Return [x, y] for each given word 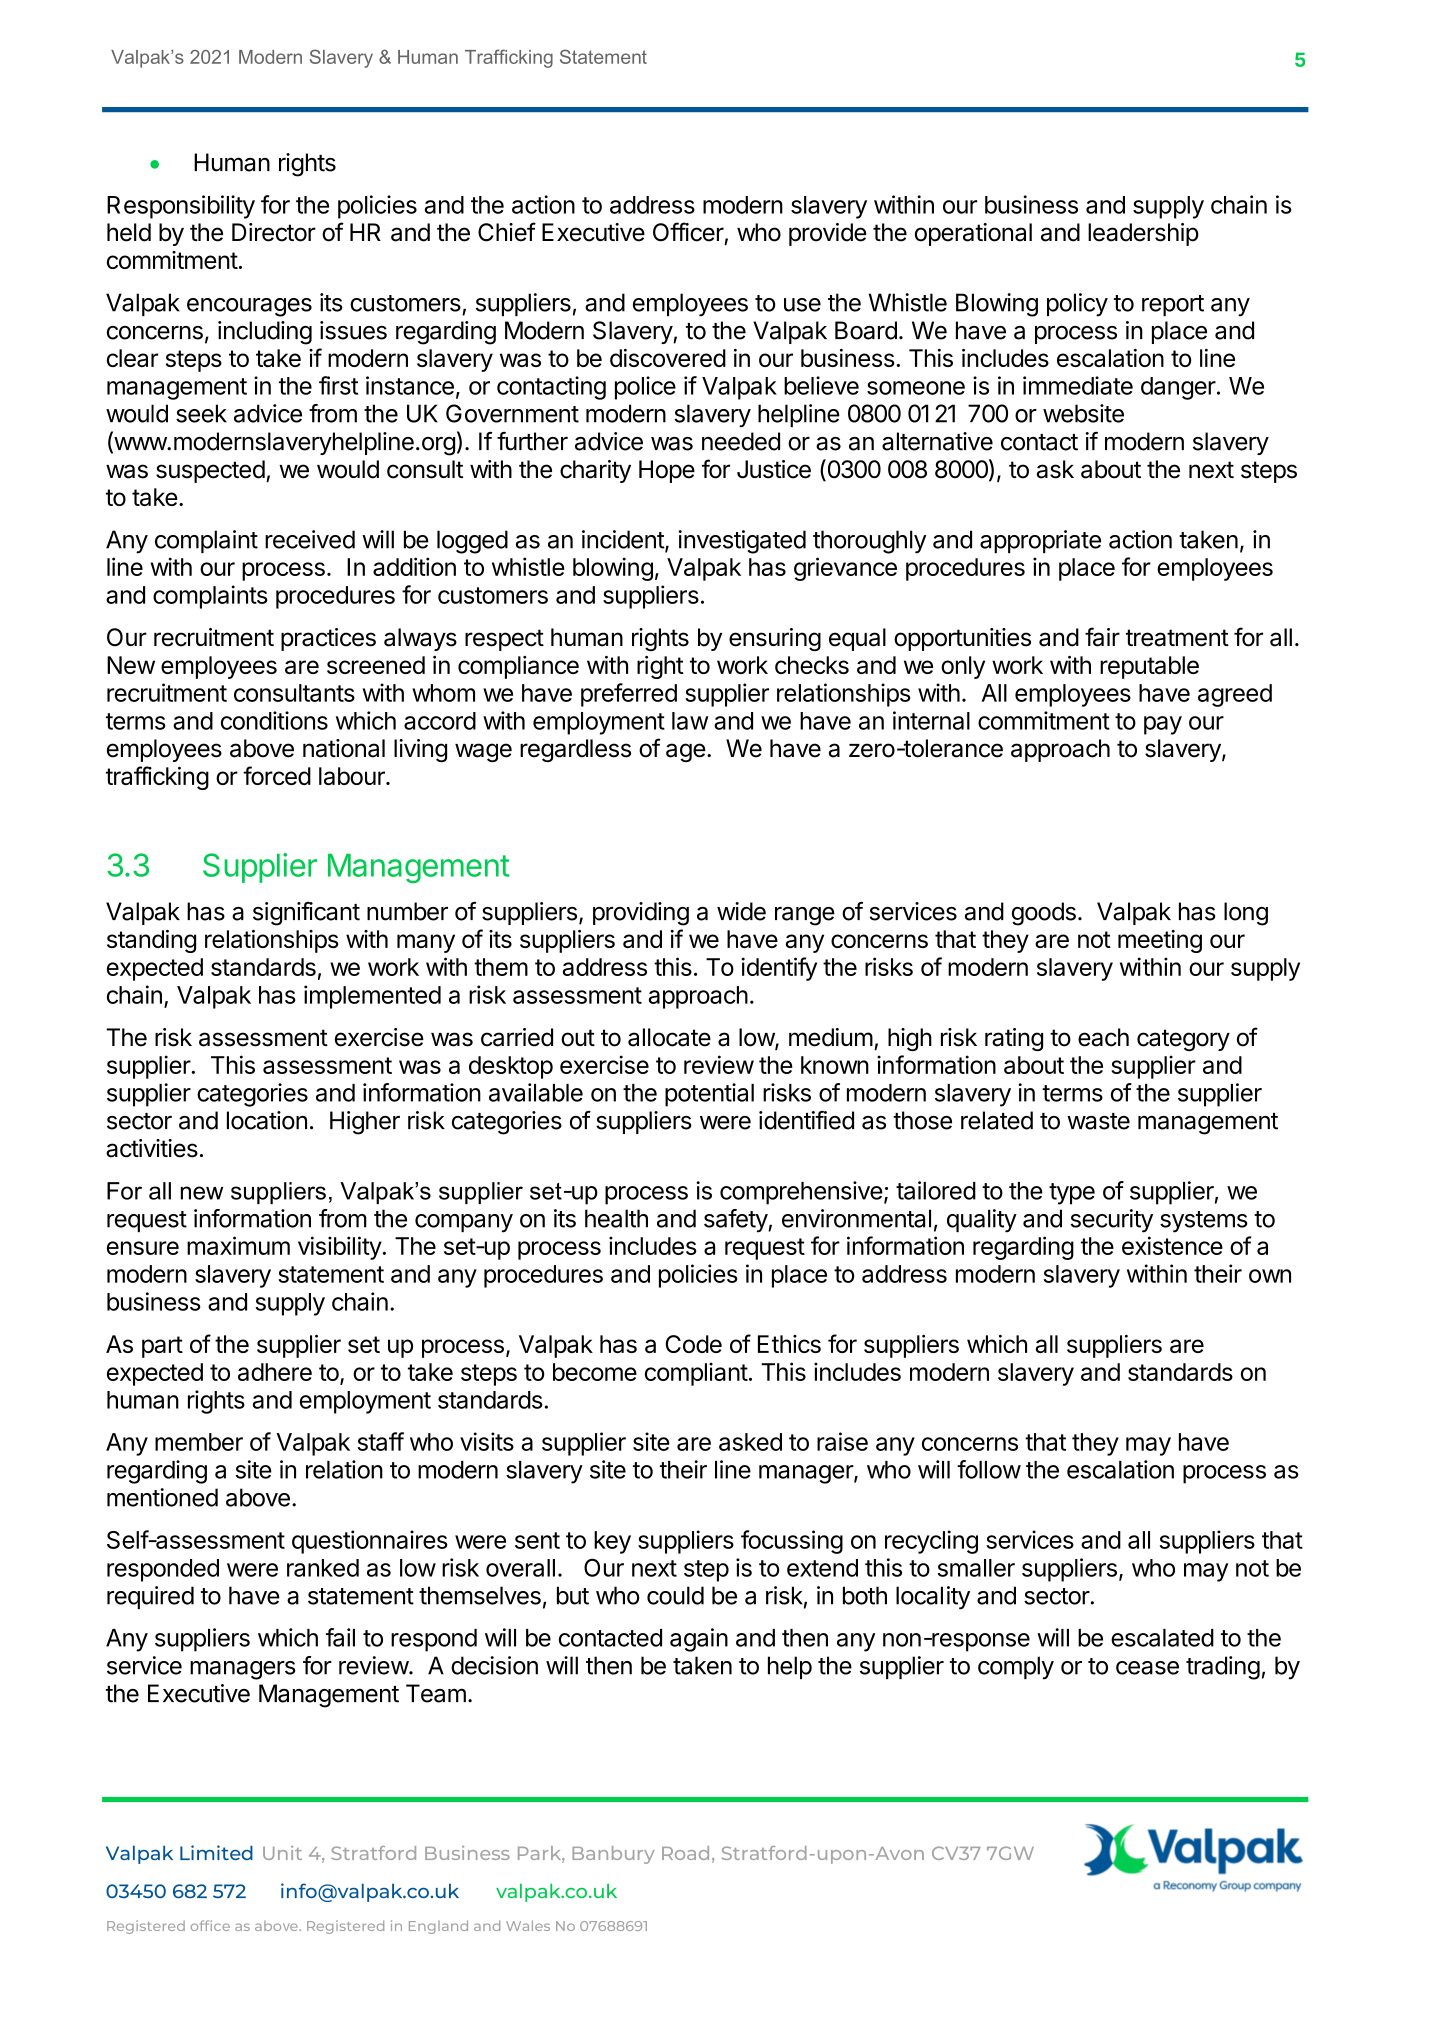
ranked [323, 1568]
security [1111, 1221]
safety [736, 1221]
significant [306, 914]
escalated [1162, 1638]
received [310, 539]
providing [641, 914]
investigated [742, 542]
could [675, 1595]
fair [1102, 637]
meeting [1160, 941]
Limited [216, 1852]
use [802, 305]
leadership [1143, 234]
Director [274, 232]
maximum [238, 1245]
